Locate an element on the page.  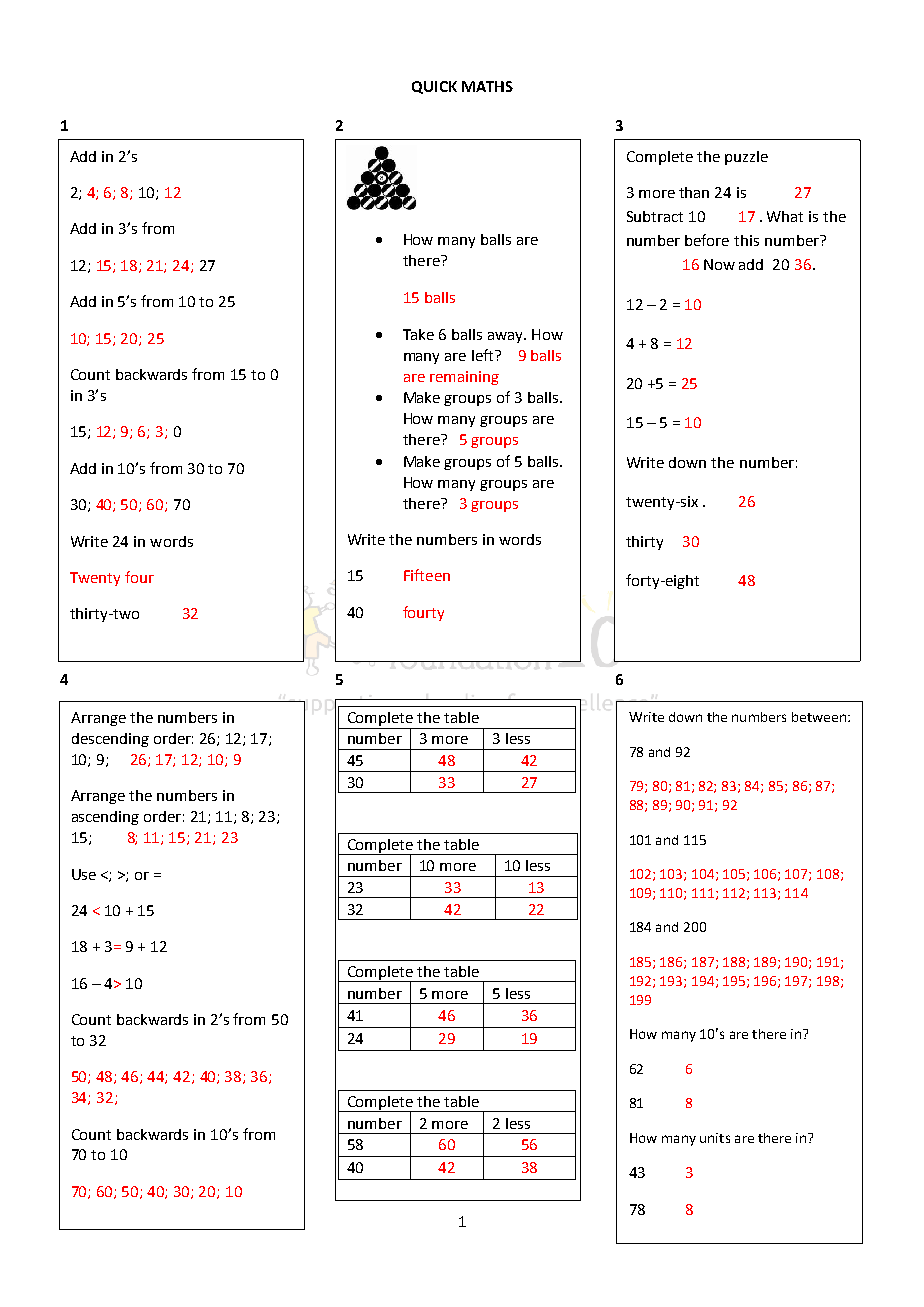
Now is located at coordinates (719, 264).
